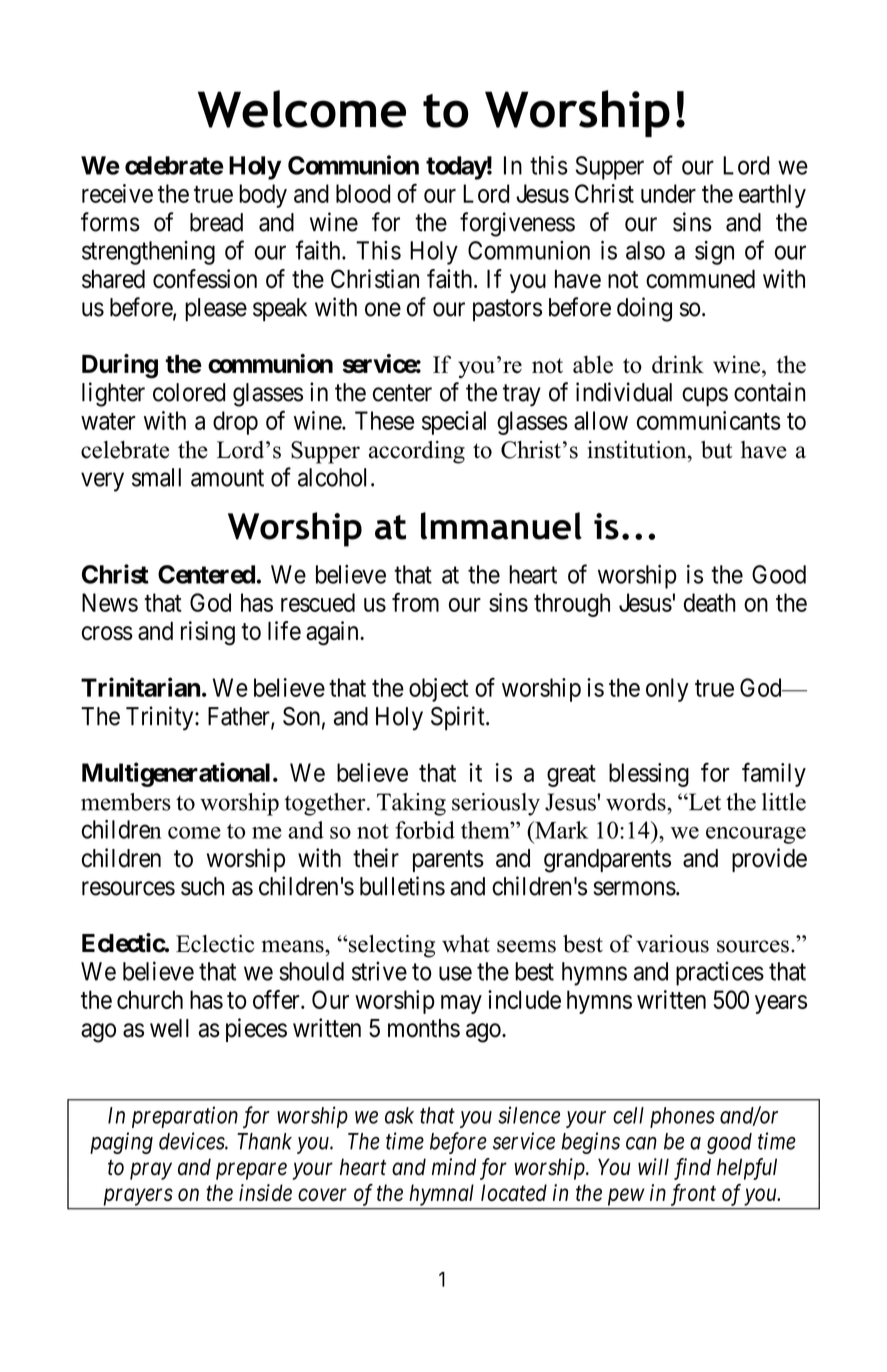 The height and width of the page is (1372, 887). What do you see at coordinates (363, 193) in the page?
I see `blood` at bounding box center [363, 193].
